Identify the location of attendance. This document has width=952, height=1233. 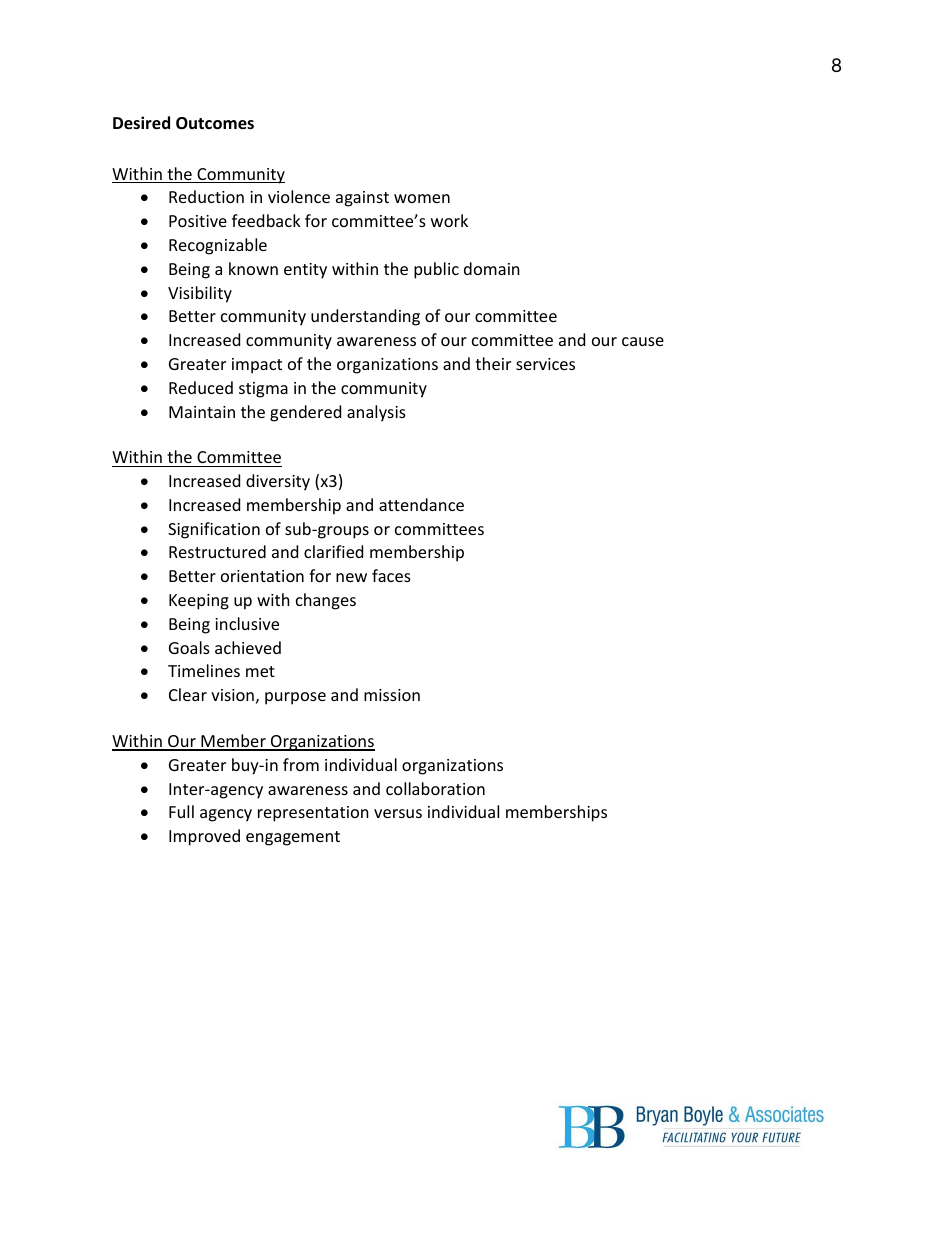
(421, 504).
